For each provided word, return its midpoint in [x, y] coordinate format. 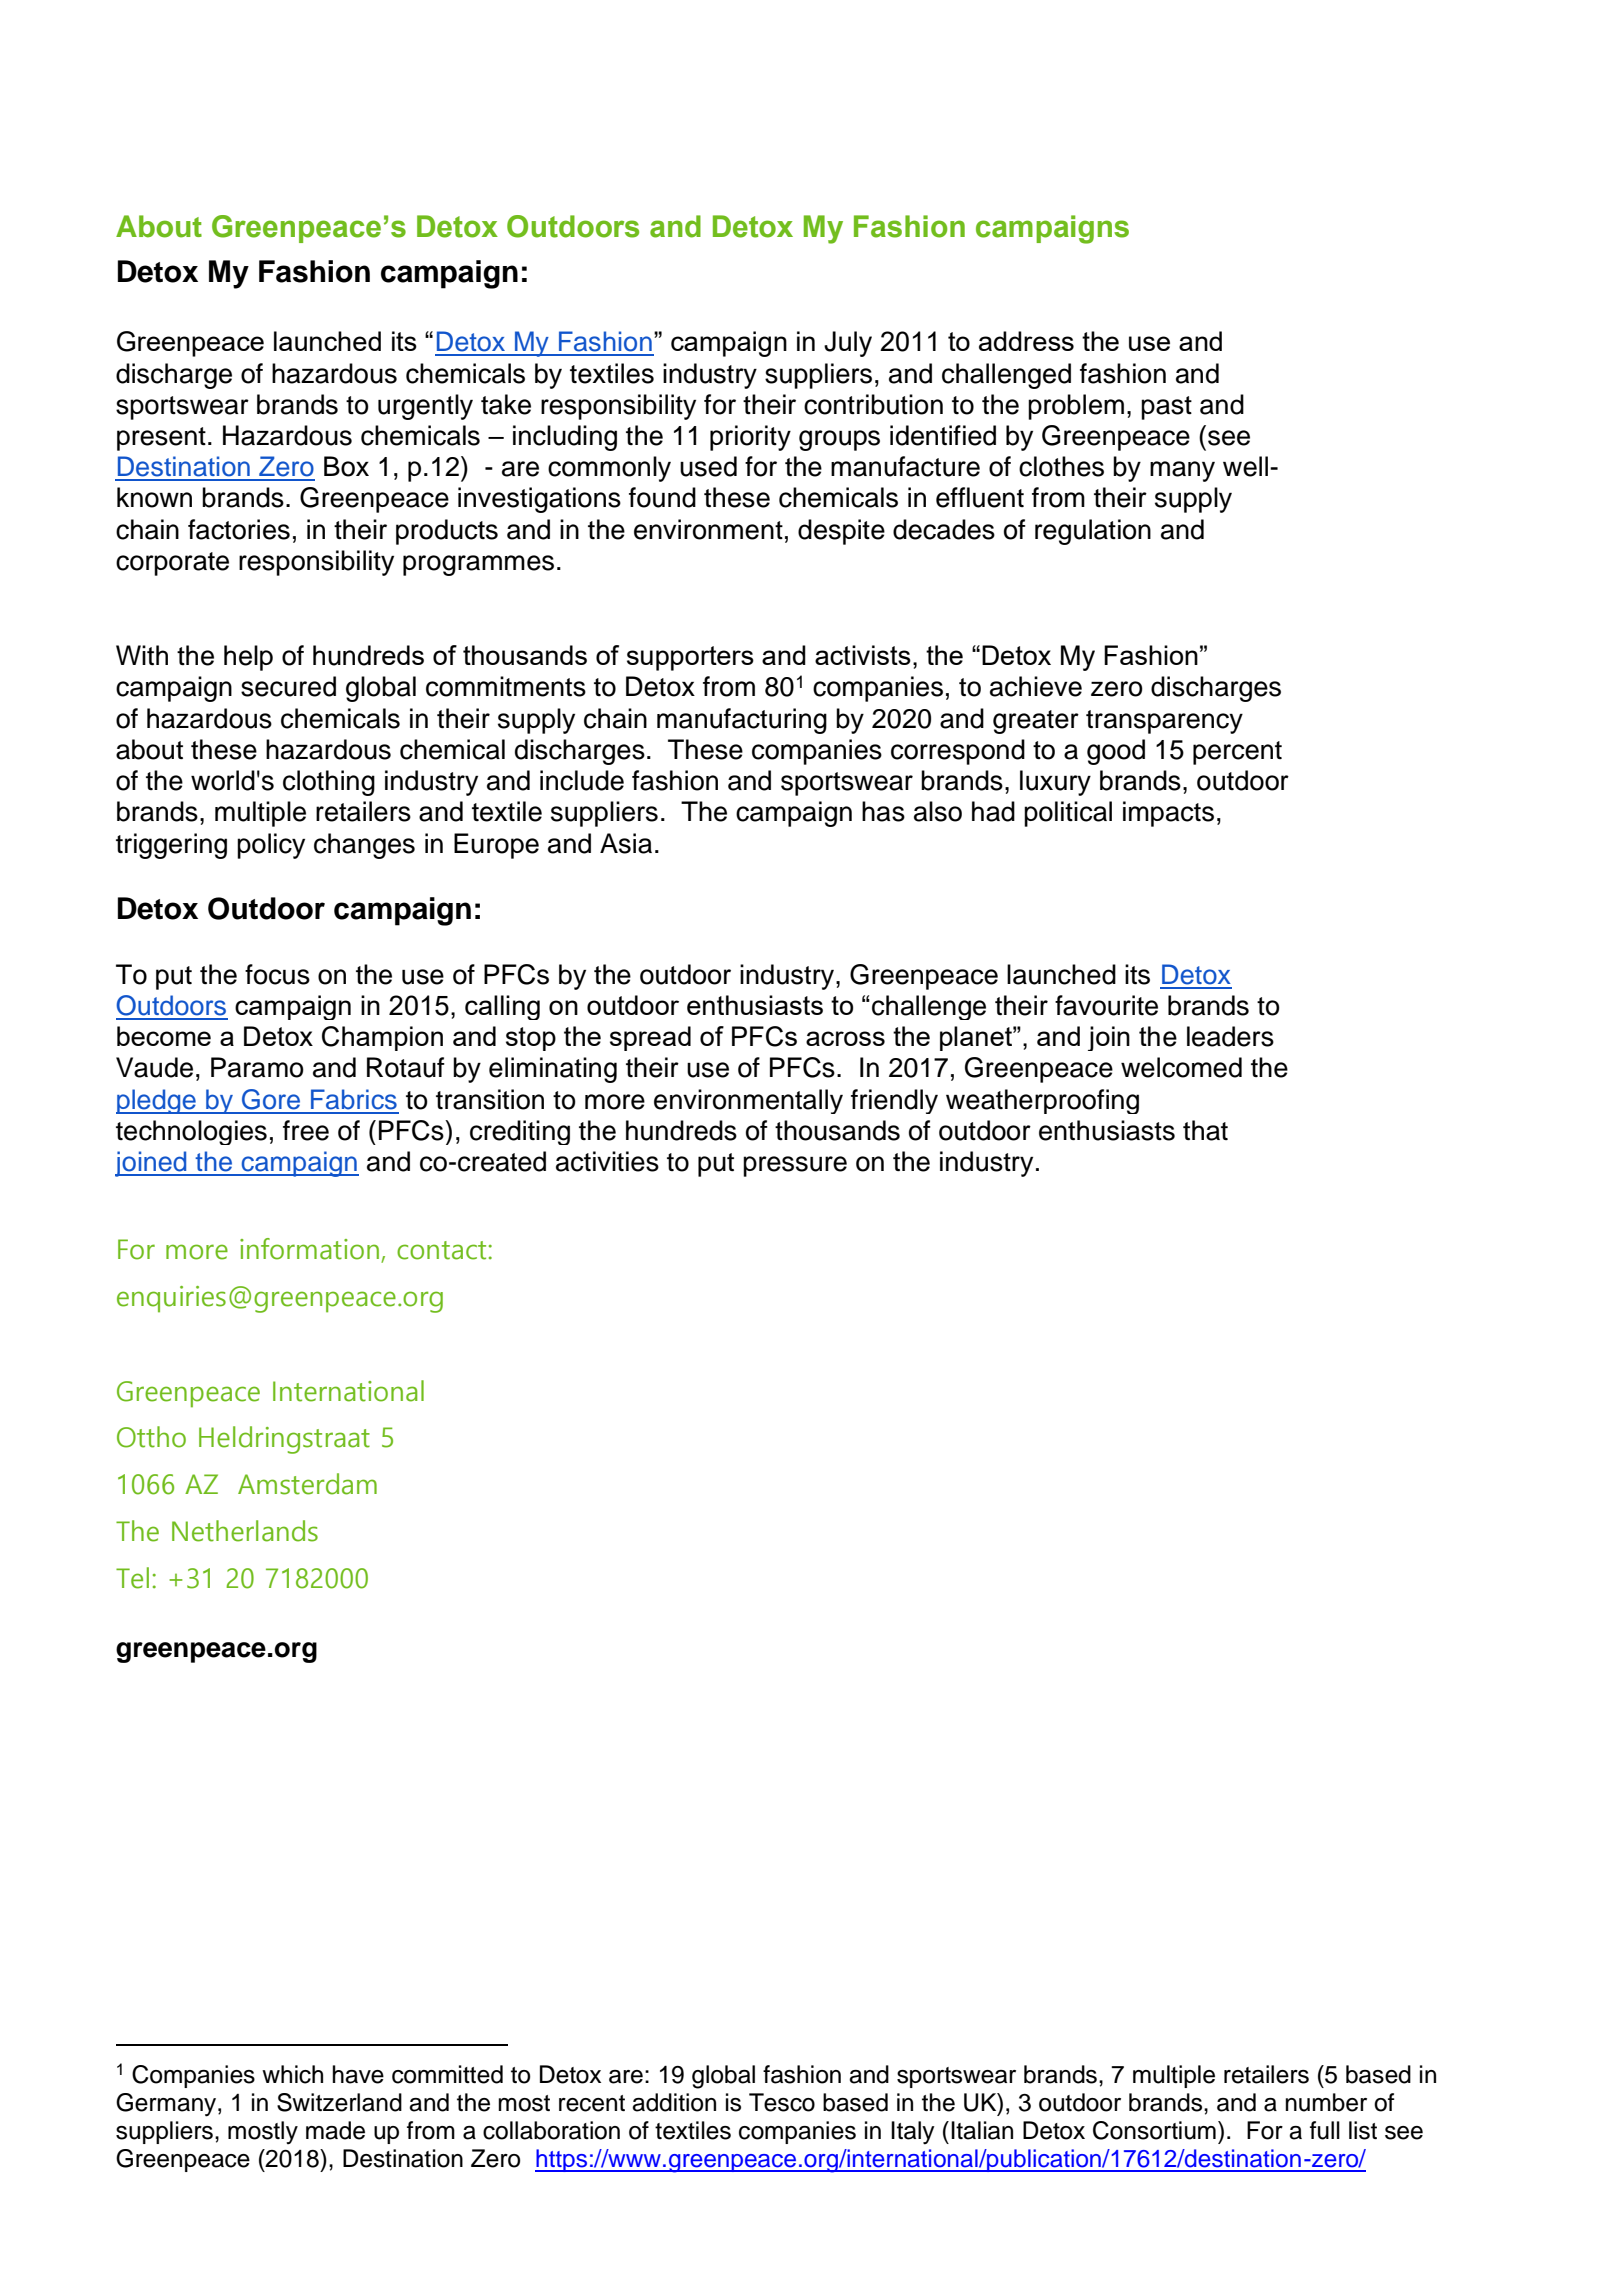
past [1166, 408]
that [1205, 1130]
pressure [795, 1166]
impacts [1168, 814]
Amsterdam [307, 1484]
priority [750, 438]
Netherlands [245, 1531]
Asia [626, 843]
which [292, 2074]
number [1326, 2102]
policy [271, 846]
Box [346, 466]
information [309, 1249]
